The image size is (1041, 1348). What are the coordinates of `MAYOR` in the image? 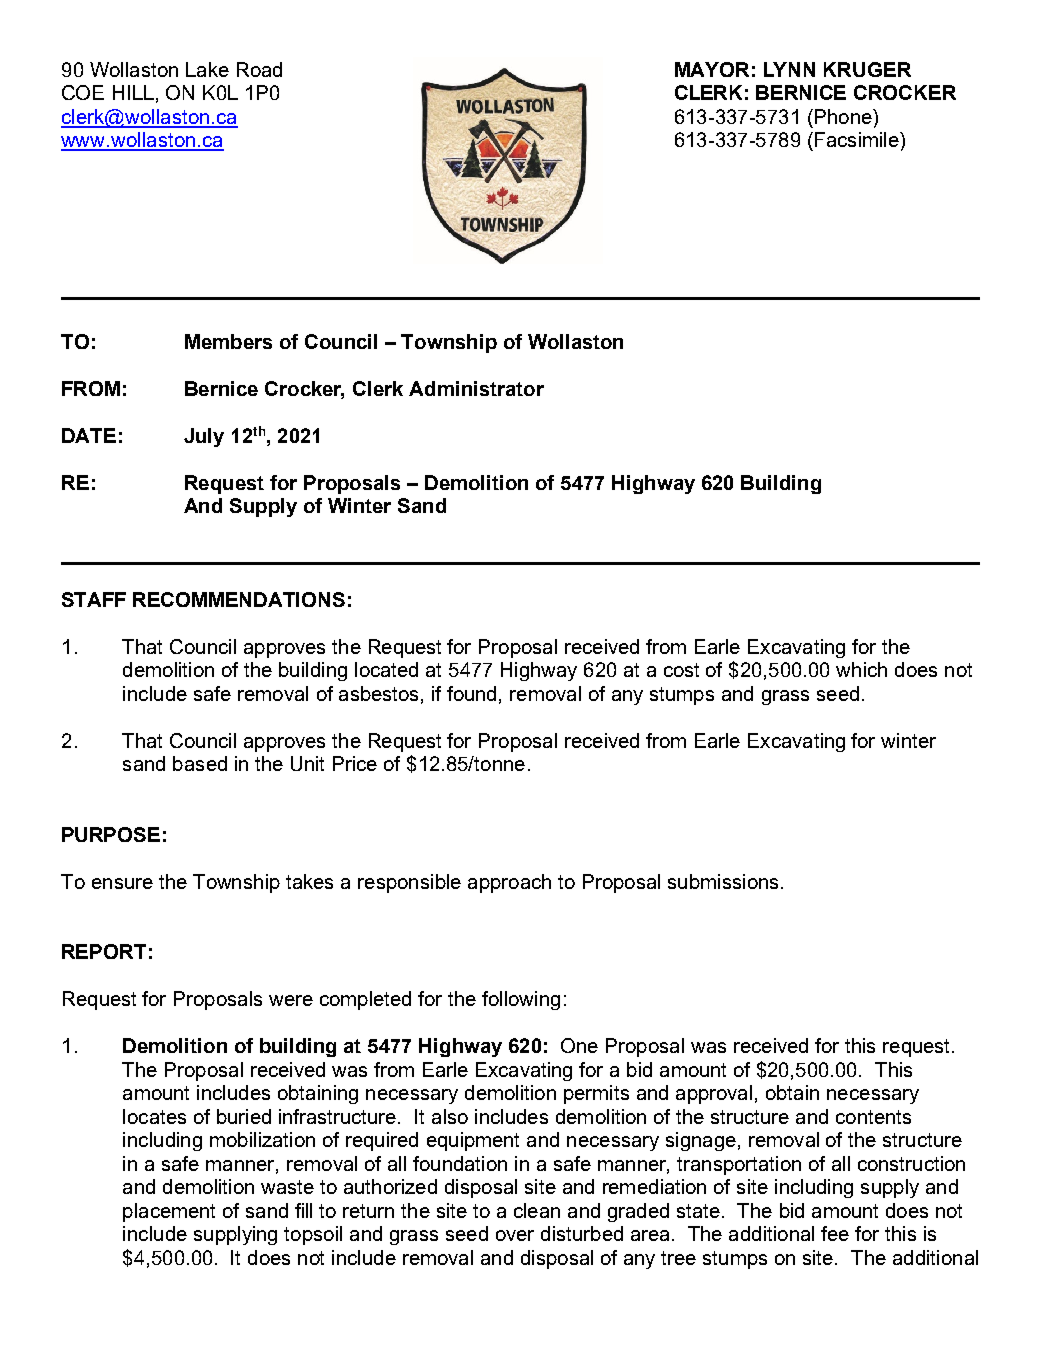 It's located at (712, 69).
